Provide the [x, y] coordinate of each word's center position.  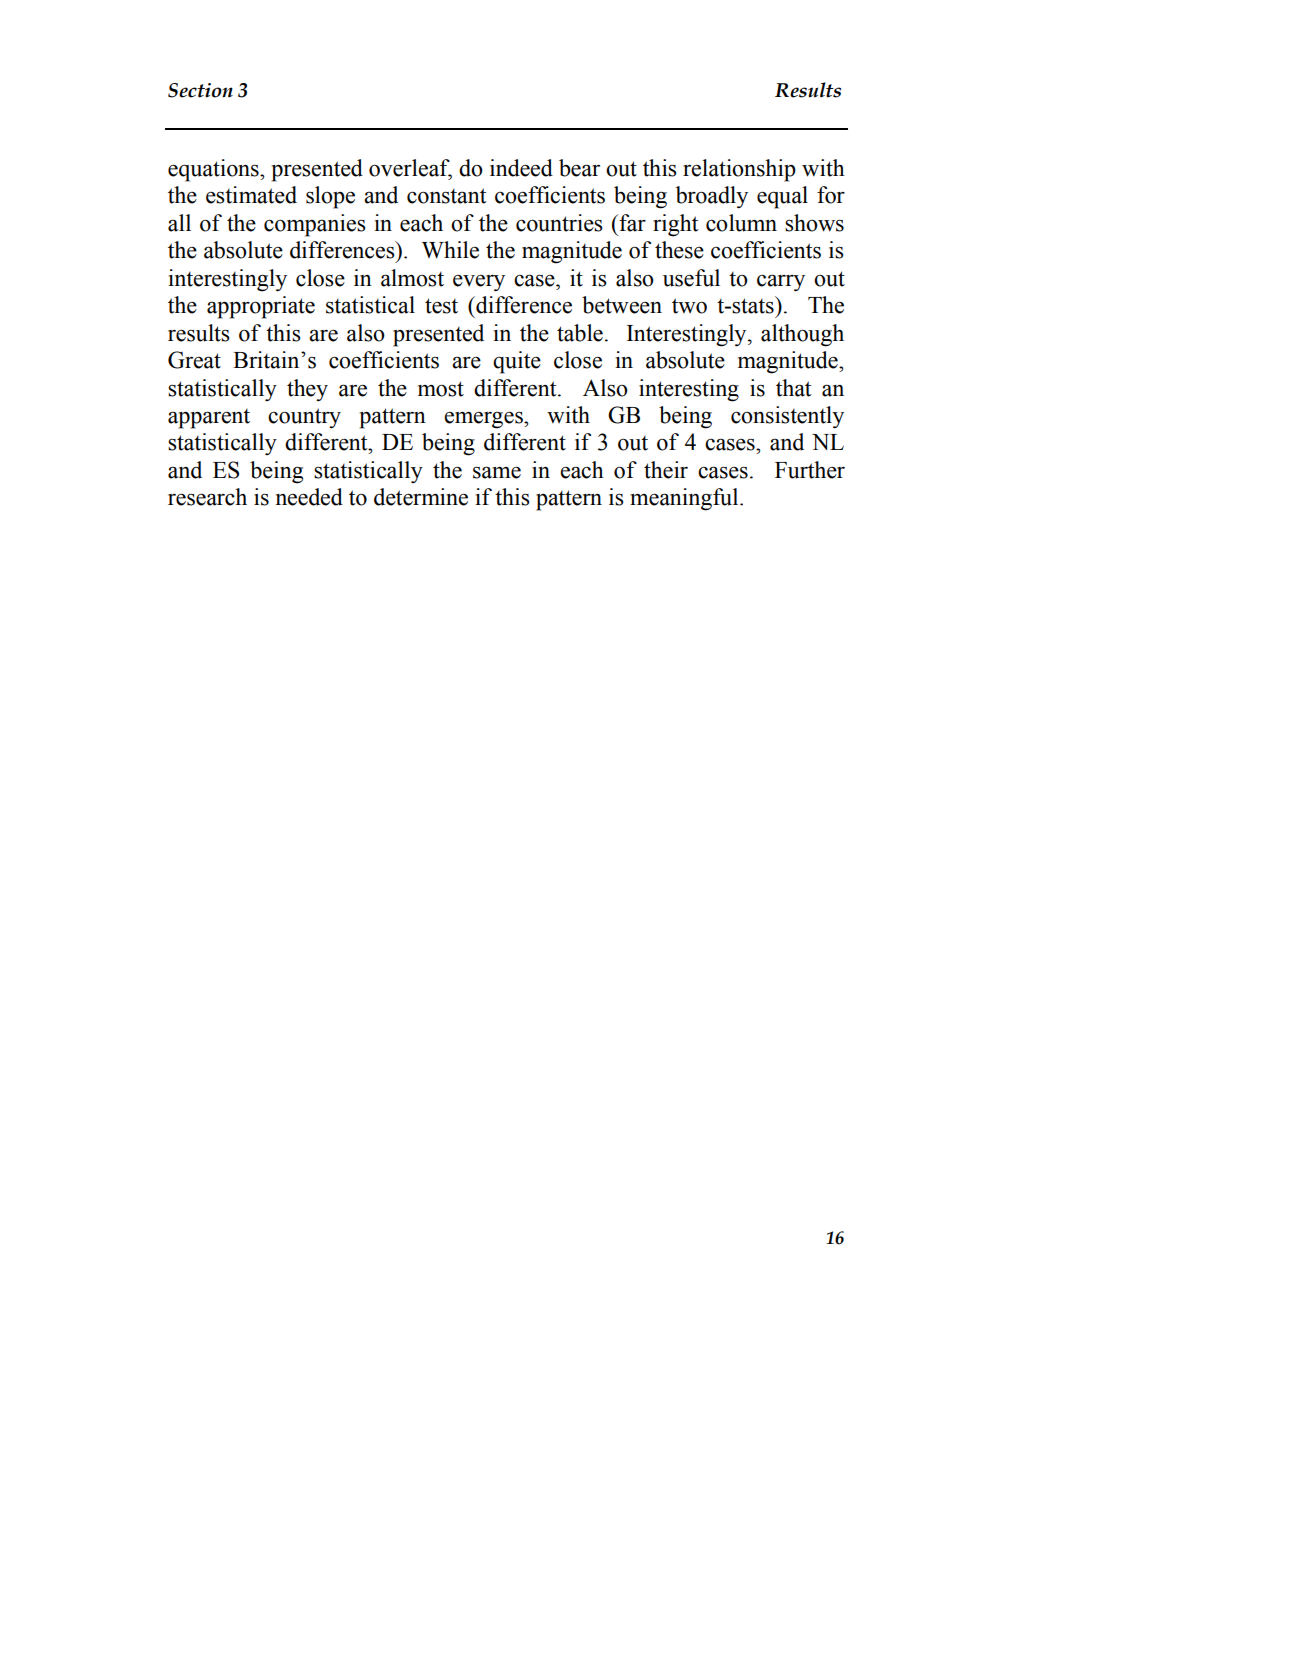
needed [309, 497]
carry [781, 283]
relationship [739, 170]
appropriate [261, 307]
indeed [521, 168]
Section [200, 90]
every [479, 283]
